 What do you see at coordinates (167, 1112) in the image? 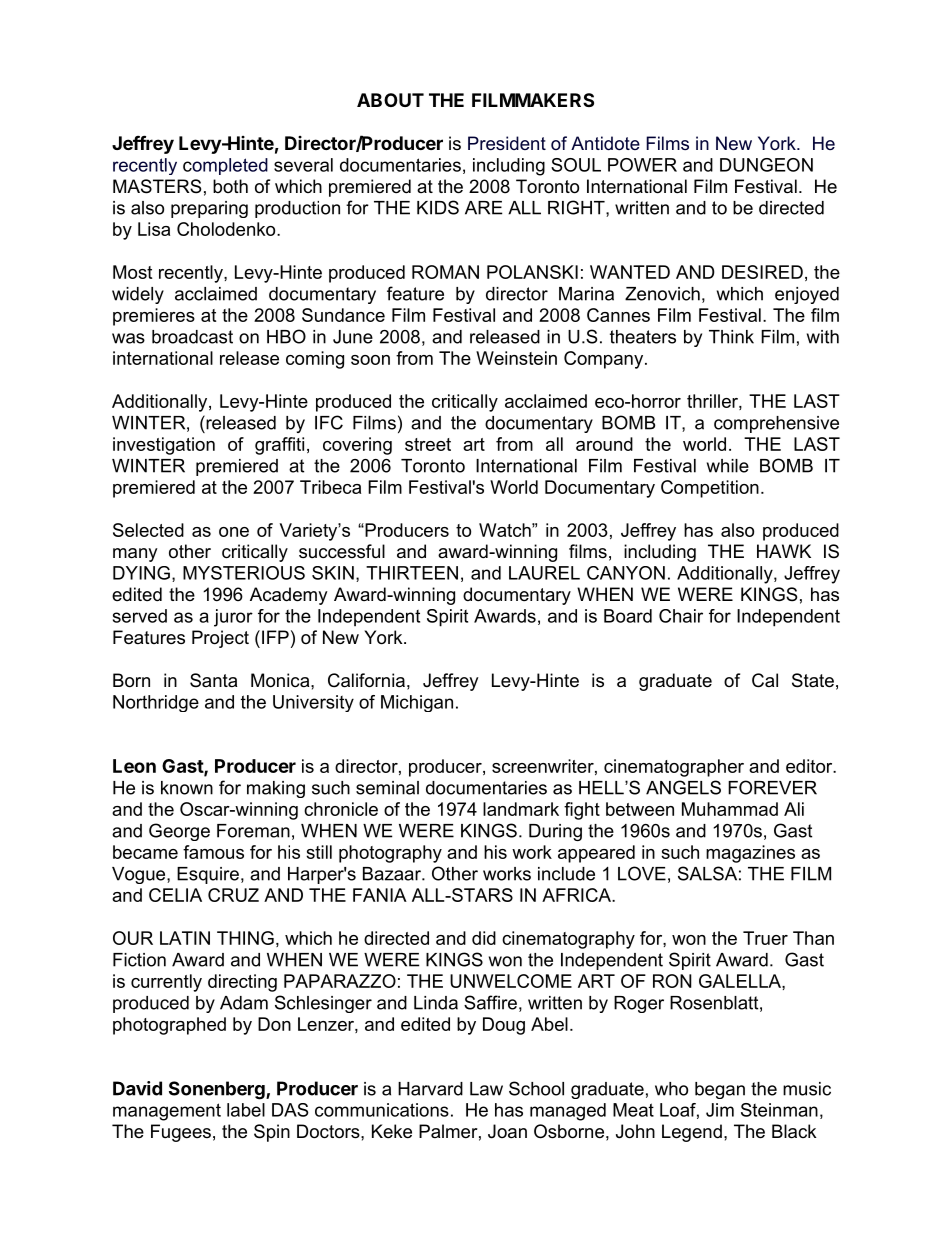
I see `management` at bounding box center [167, 1112].
